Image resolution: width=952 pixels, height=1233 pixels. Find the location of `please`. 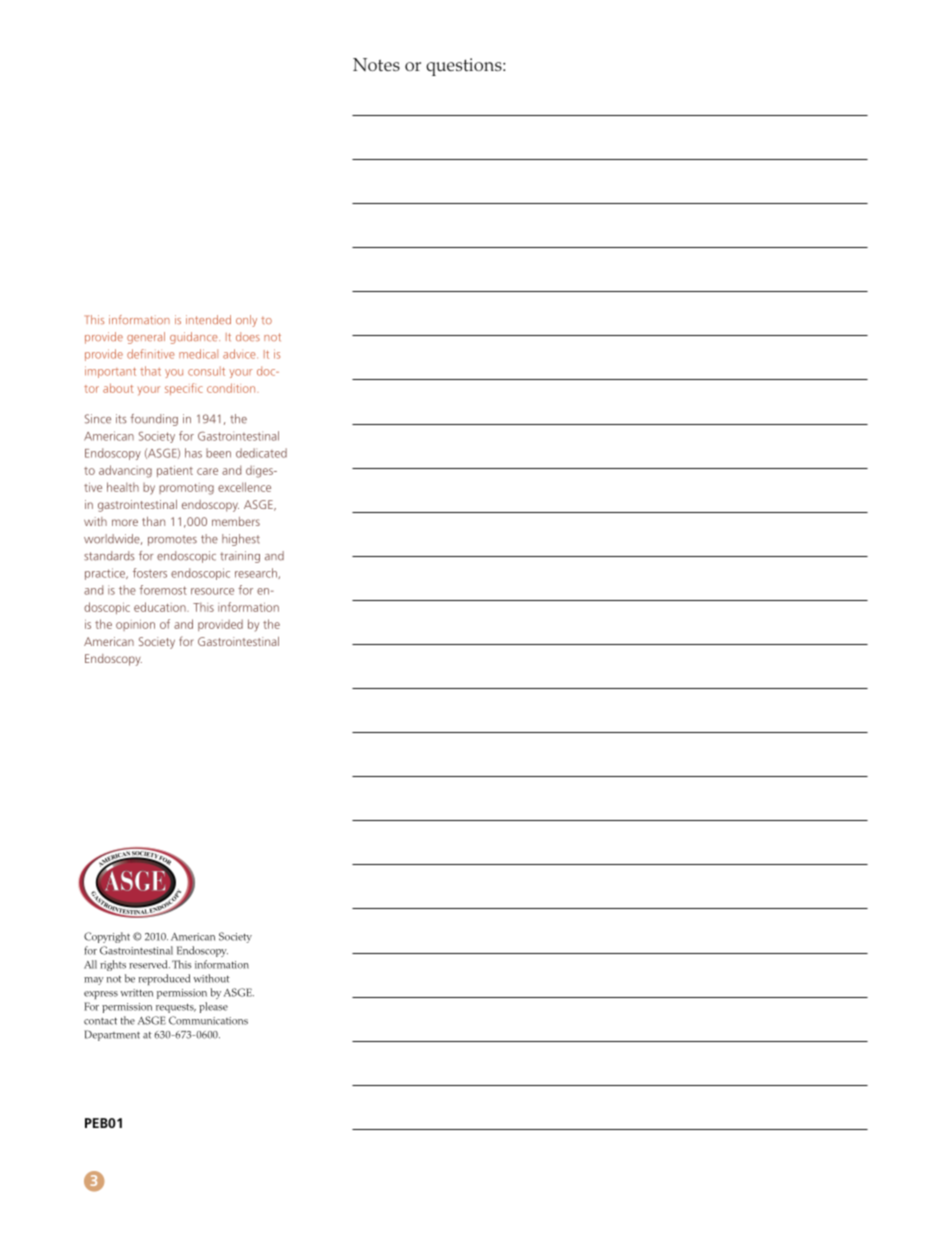

please is located at coordinates (213, 1007).
